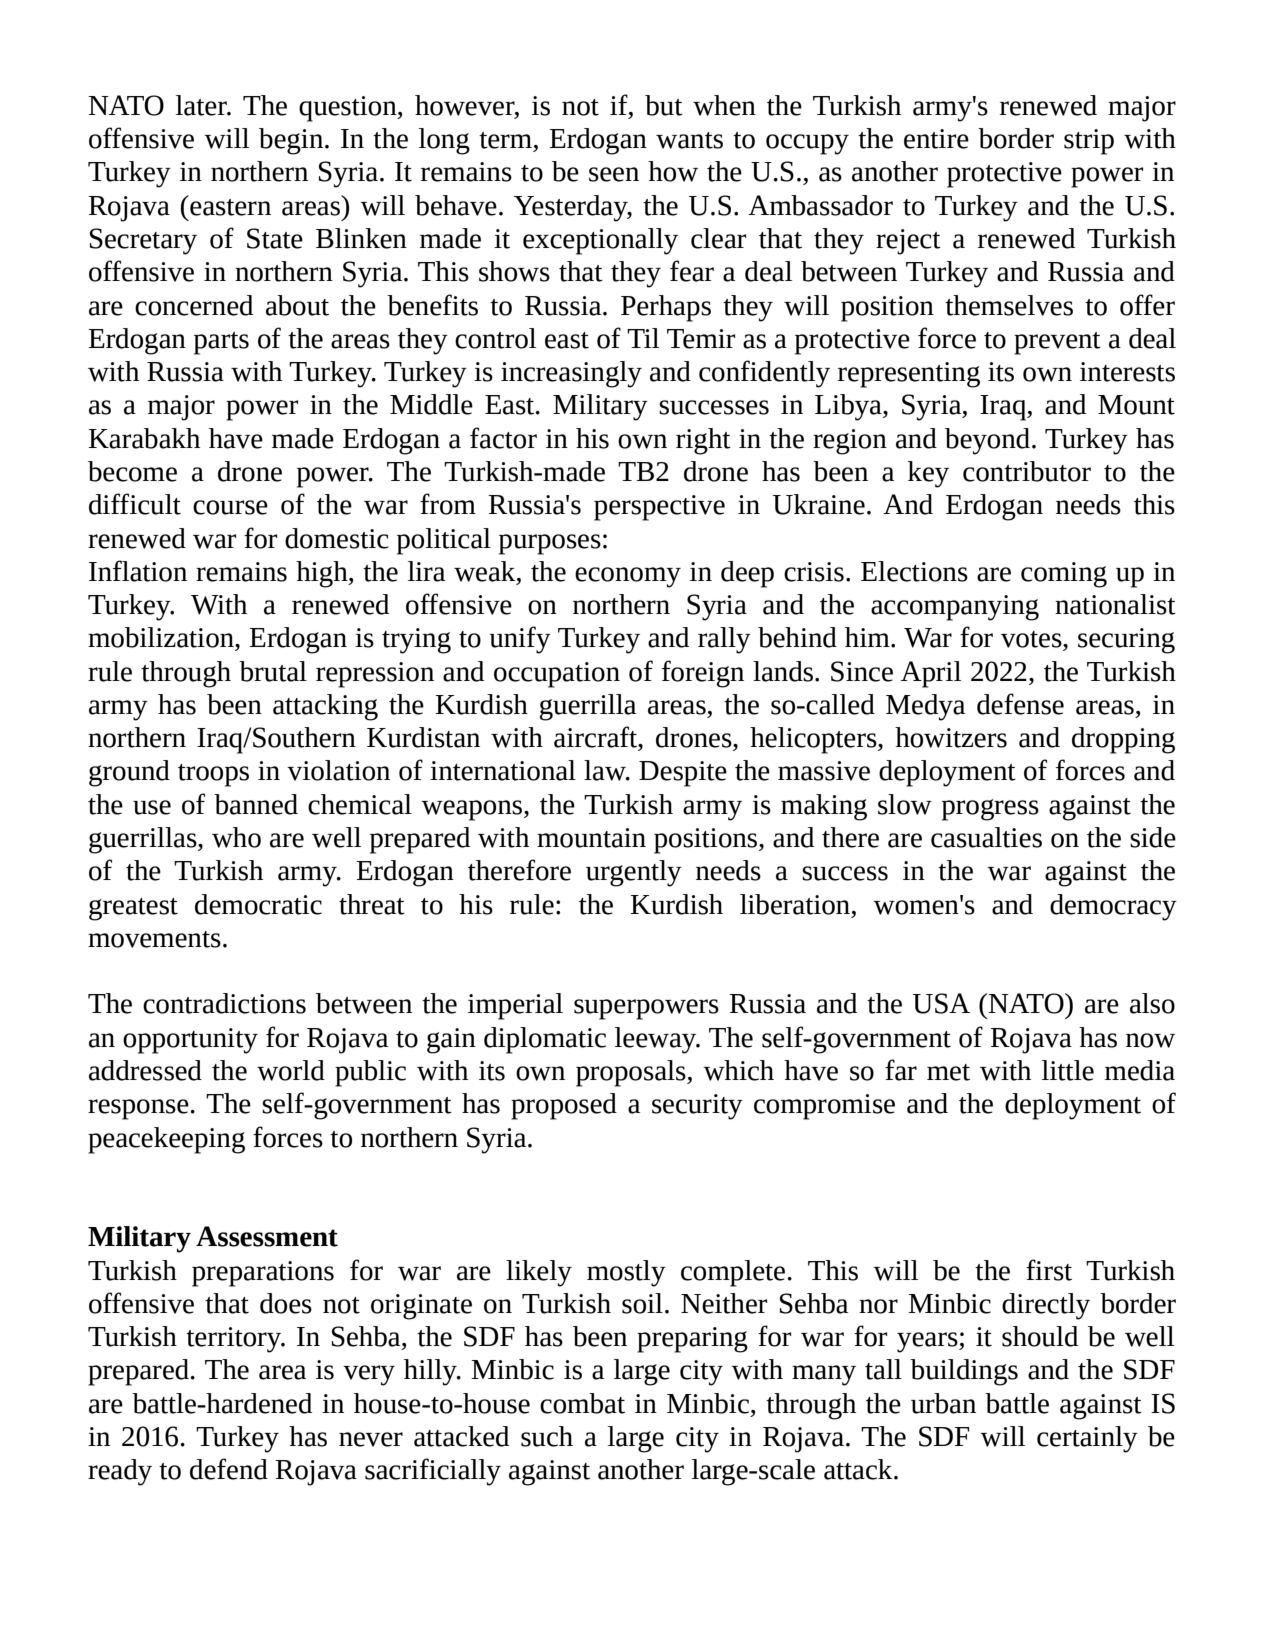 Image resolution: width=1265 pixels, height=1637 pixels. What do you see at coordinates (614, 174) in the document?
I see `seen` at bounding box center [614, 174].
